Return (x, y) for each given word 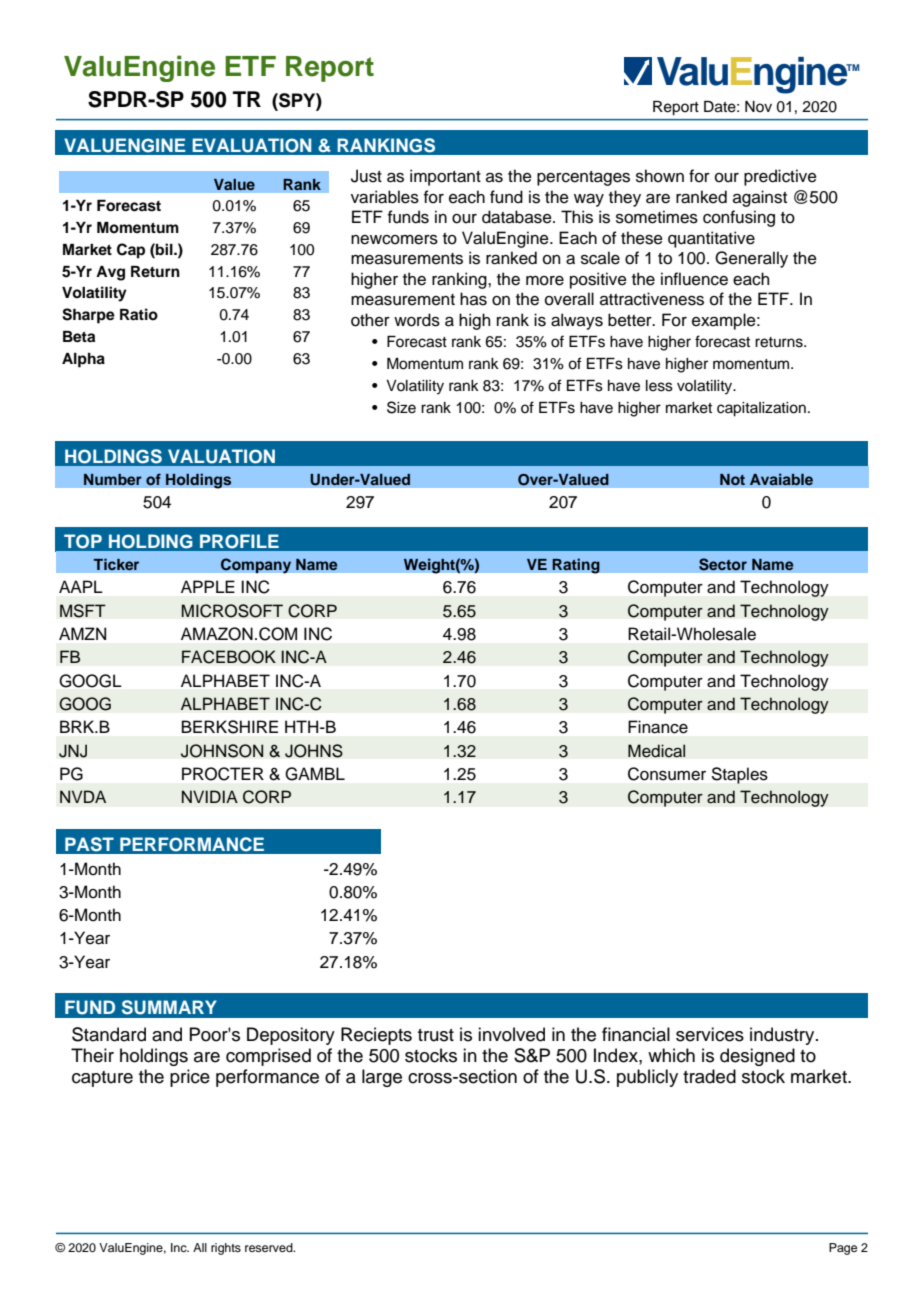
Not (732, 479)
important (445, 177)
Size (401, 407)
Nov (758, 106)
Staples (740, 775)
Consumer (667, 774)
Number (113, 479)
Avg (110, 273)
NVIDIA (210, 796)
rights (226, 1249)
